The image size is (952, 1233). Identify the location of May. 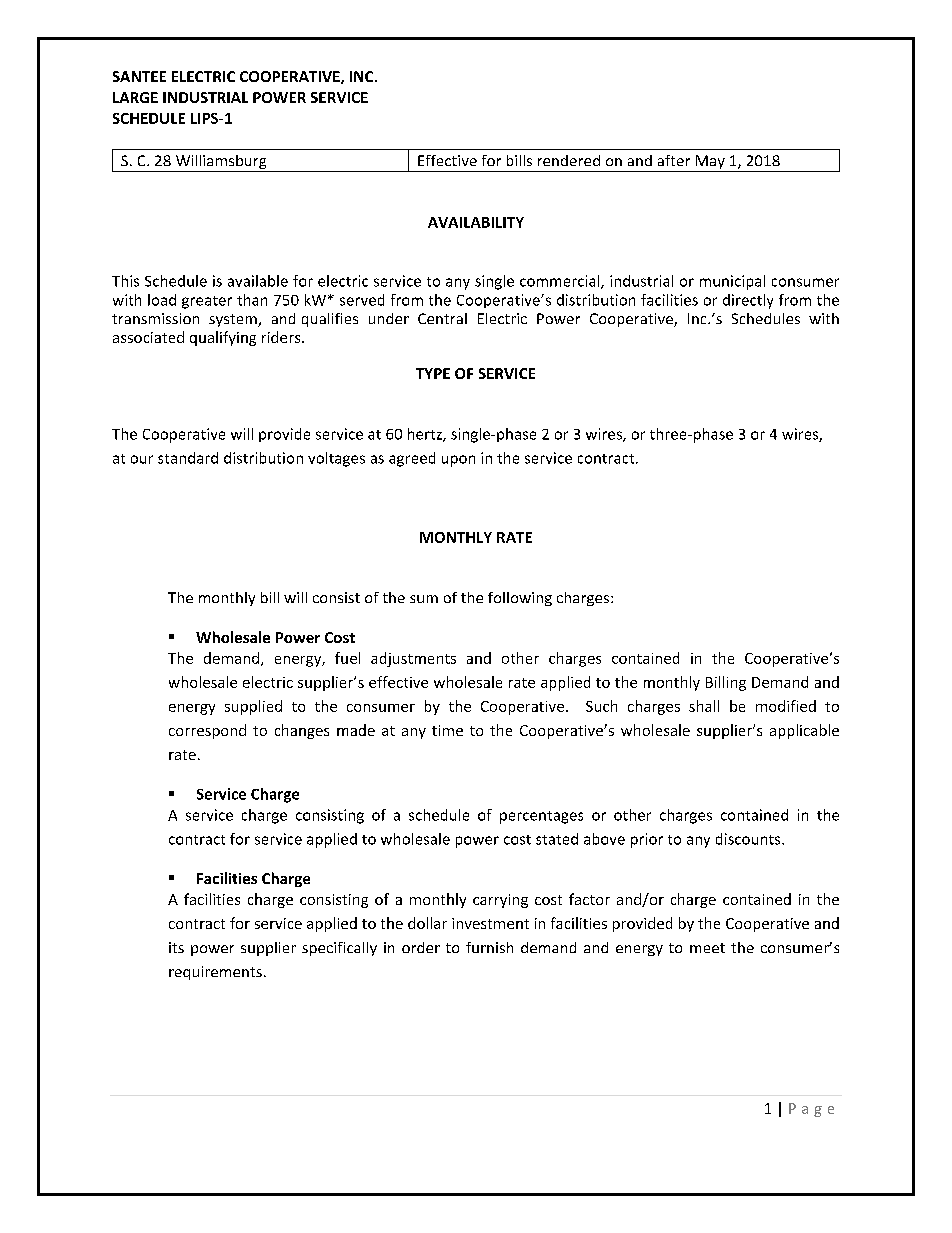
(710, 163).
